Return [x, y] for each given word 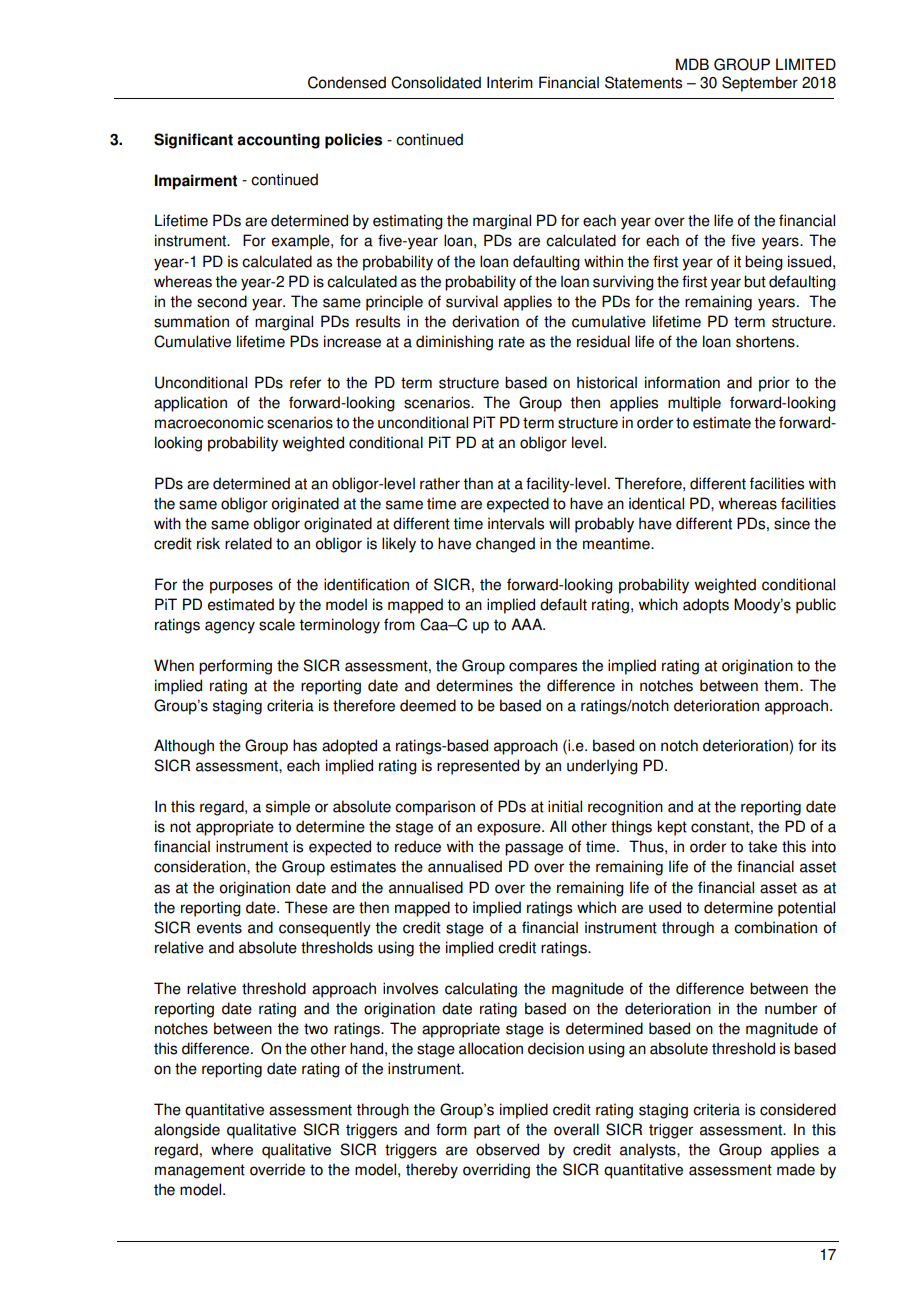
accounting [278, 141]
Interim [510, 82]
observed [507, 1149]
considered [798, 1109]
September [760, 84]
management [200, 1171]
